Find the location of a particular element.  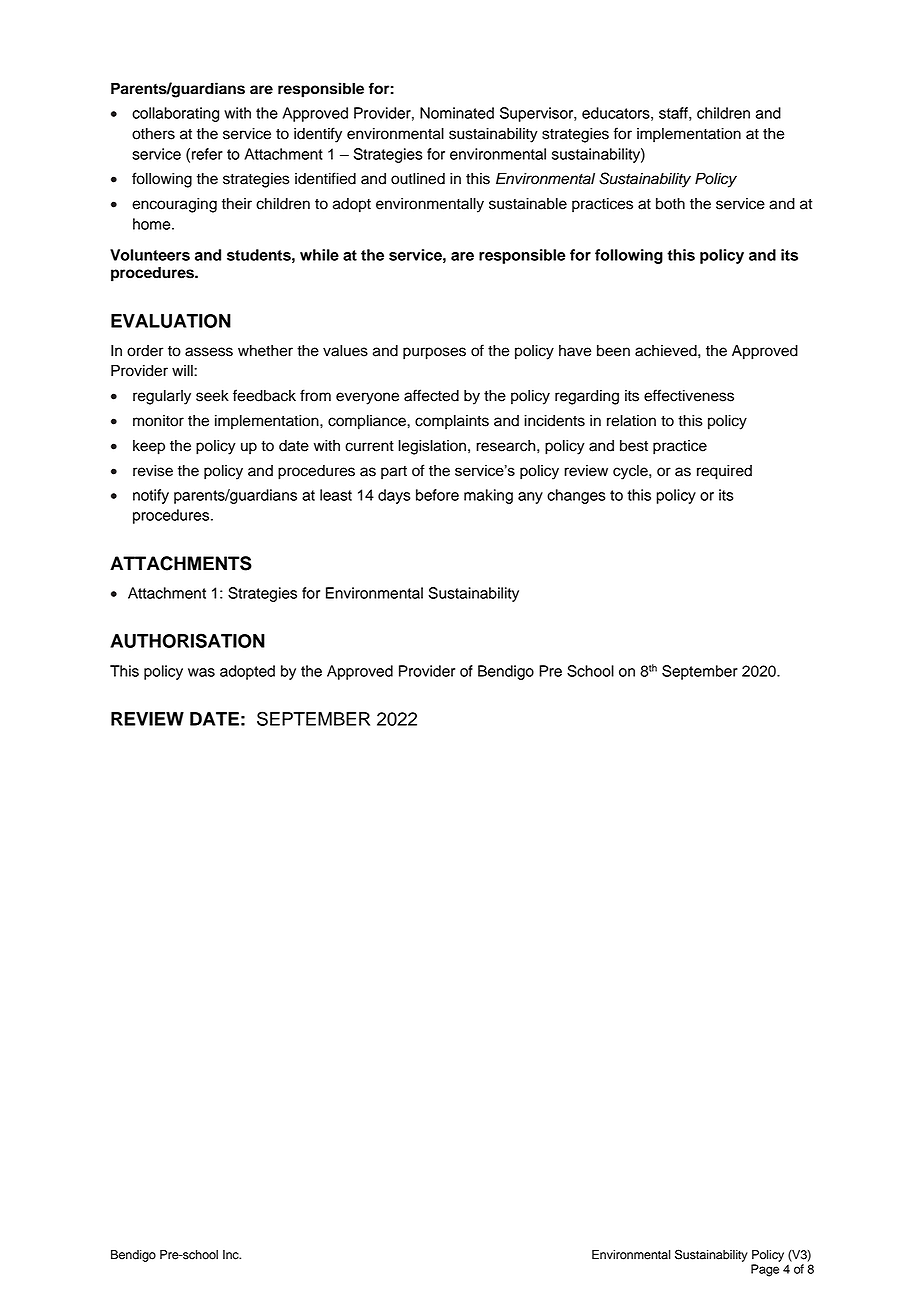

AUTHORISATION is located at coordinates (187, 640).
